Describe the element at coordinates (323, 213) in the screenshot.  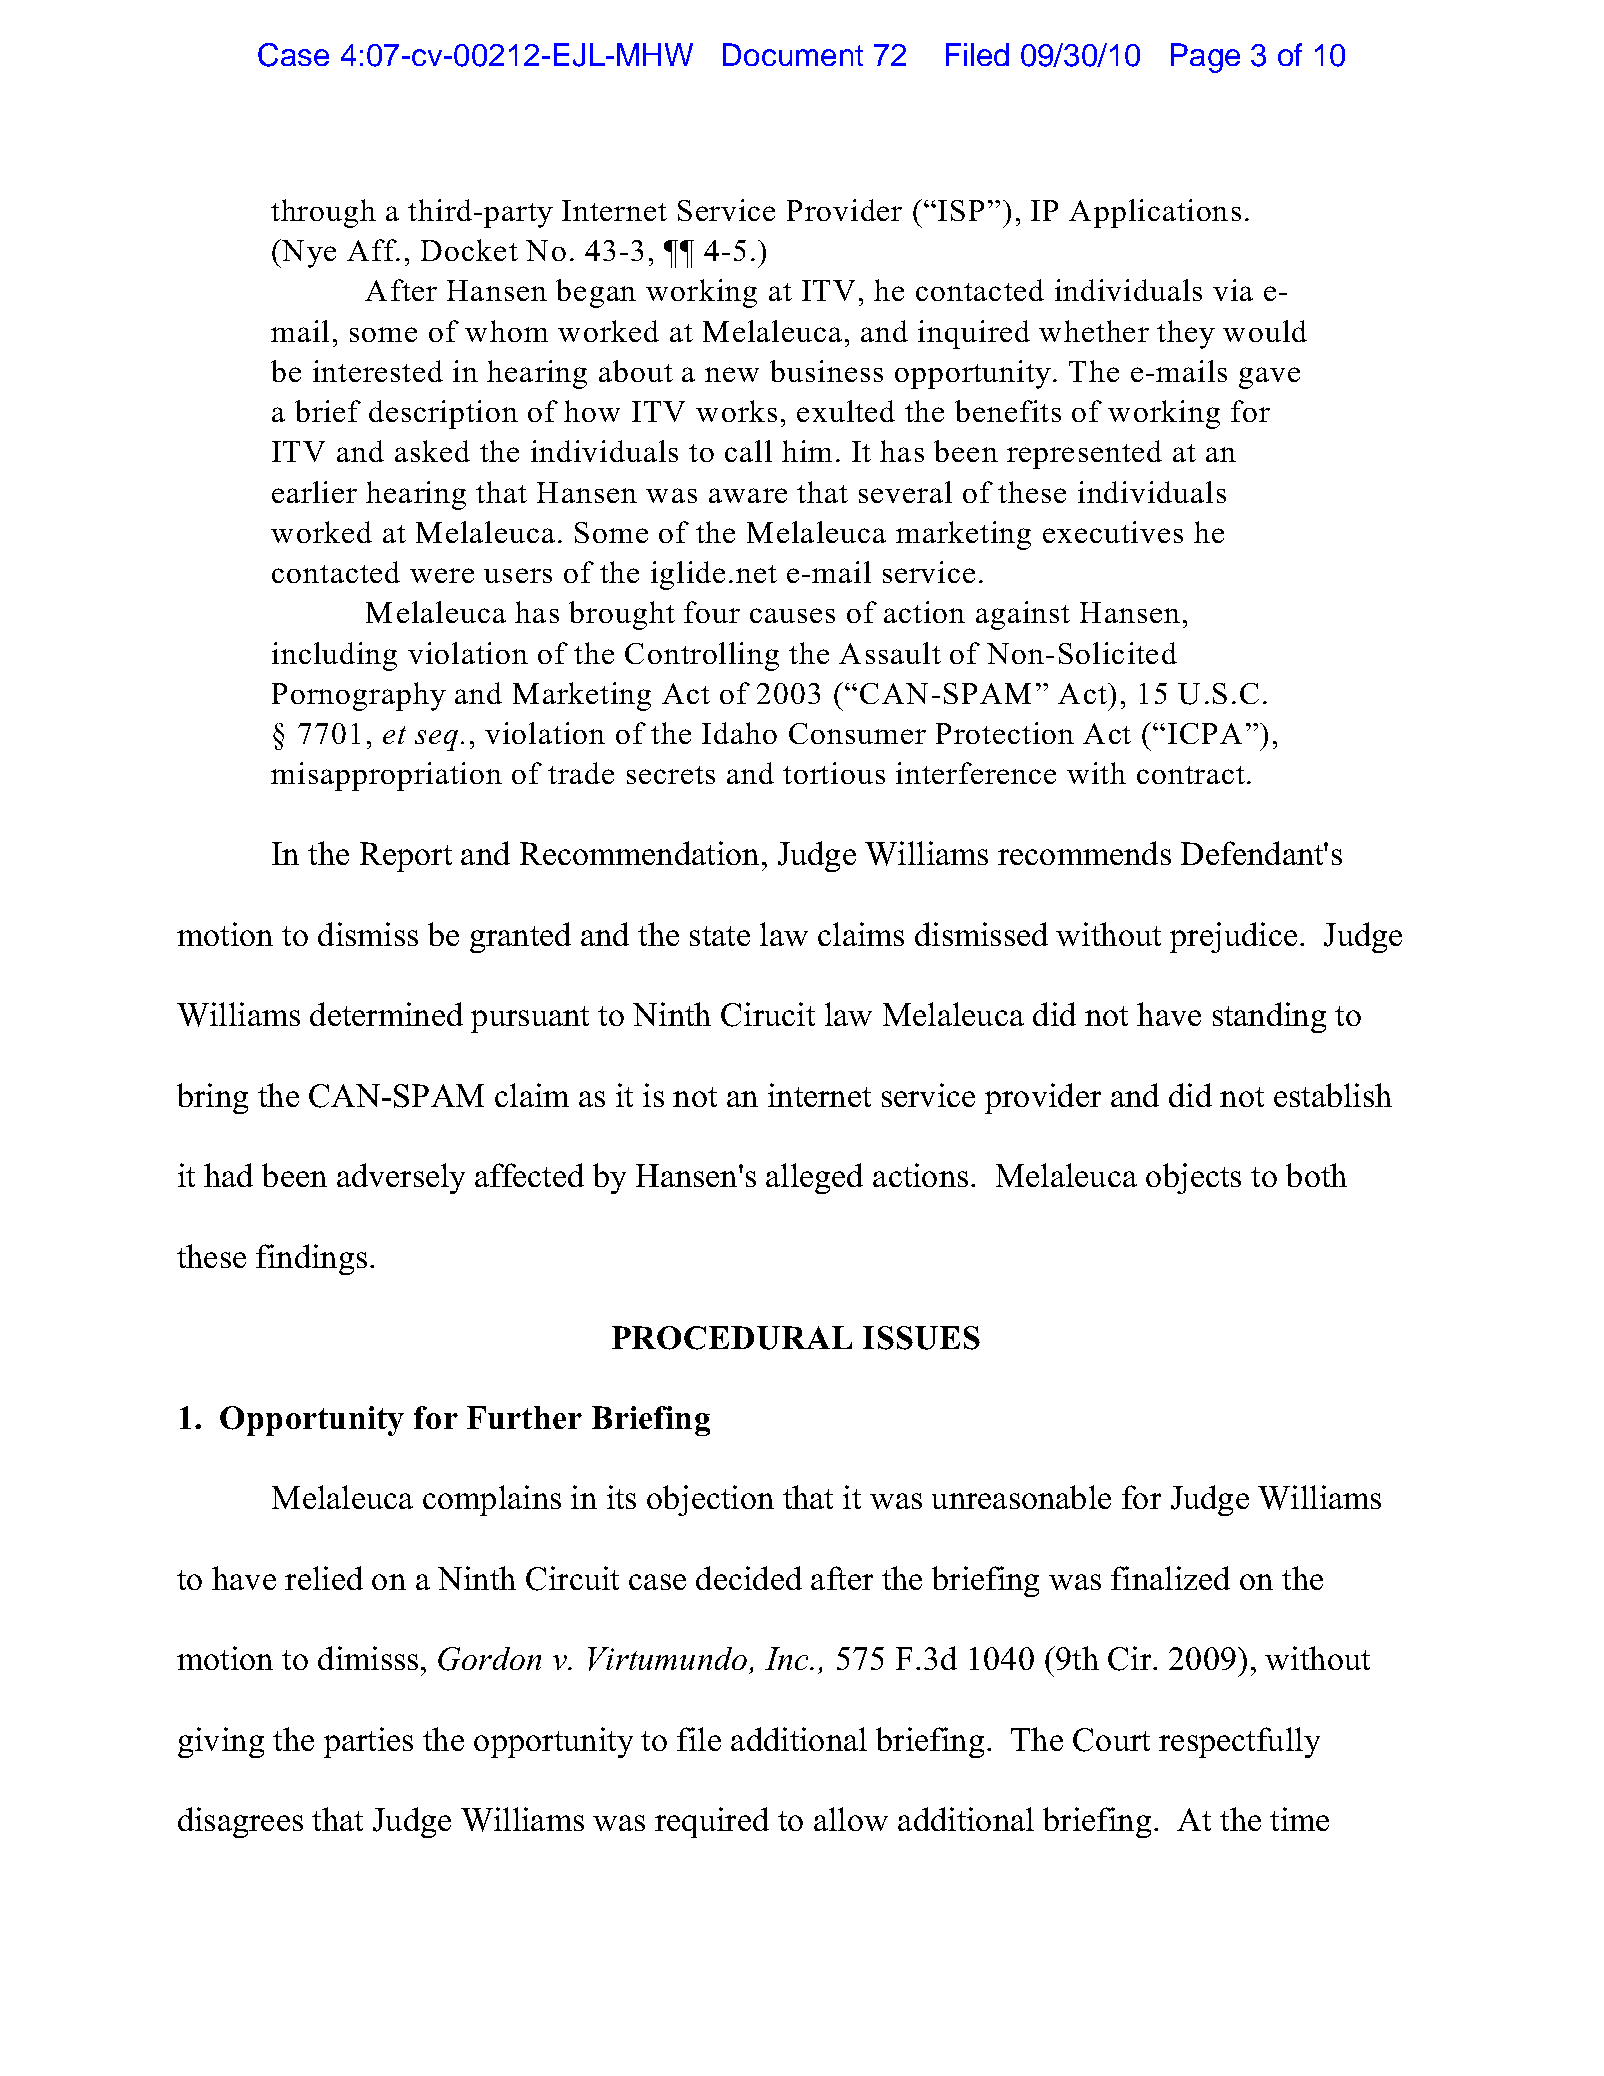
I see `through` at that location.
